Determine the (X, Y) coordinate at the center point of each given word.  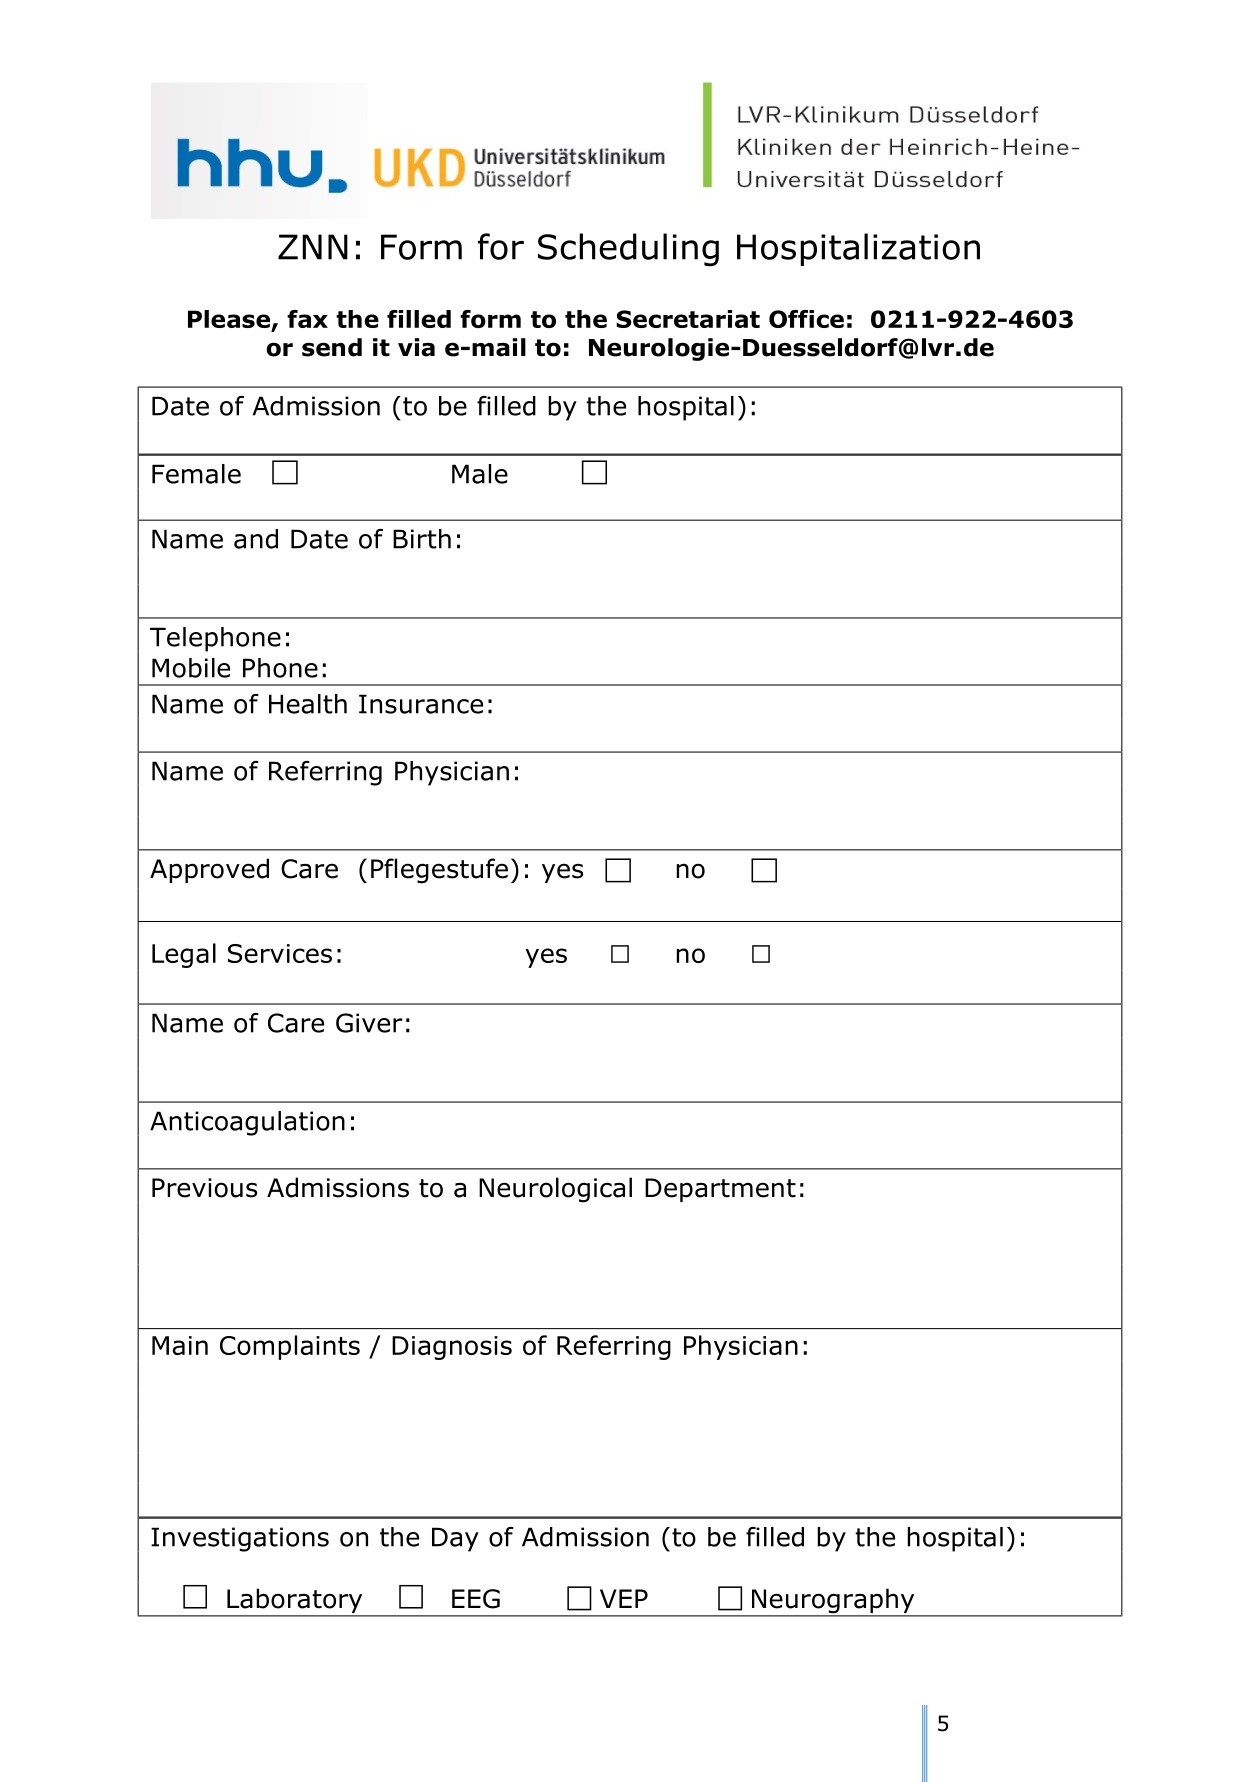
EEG (476, 1599)
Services (280, 953)
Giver (369, 1023)
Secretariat (688, 319)
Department (720, 1190)
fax (307, 319)
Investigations (240, 1539)
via (416, 347)
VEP (624, 1598)
